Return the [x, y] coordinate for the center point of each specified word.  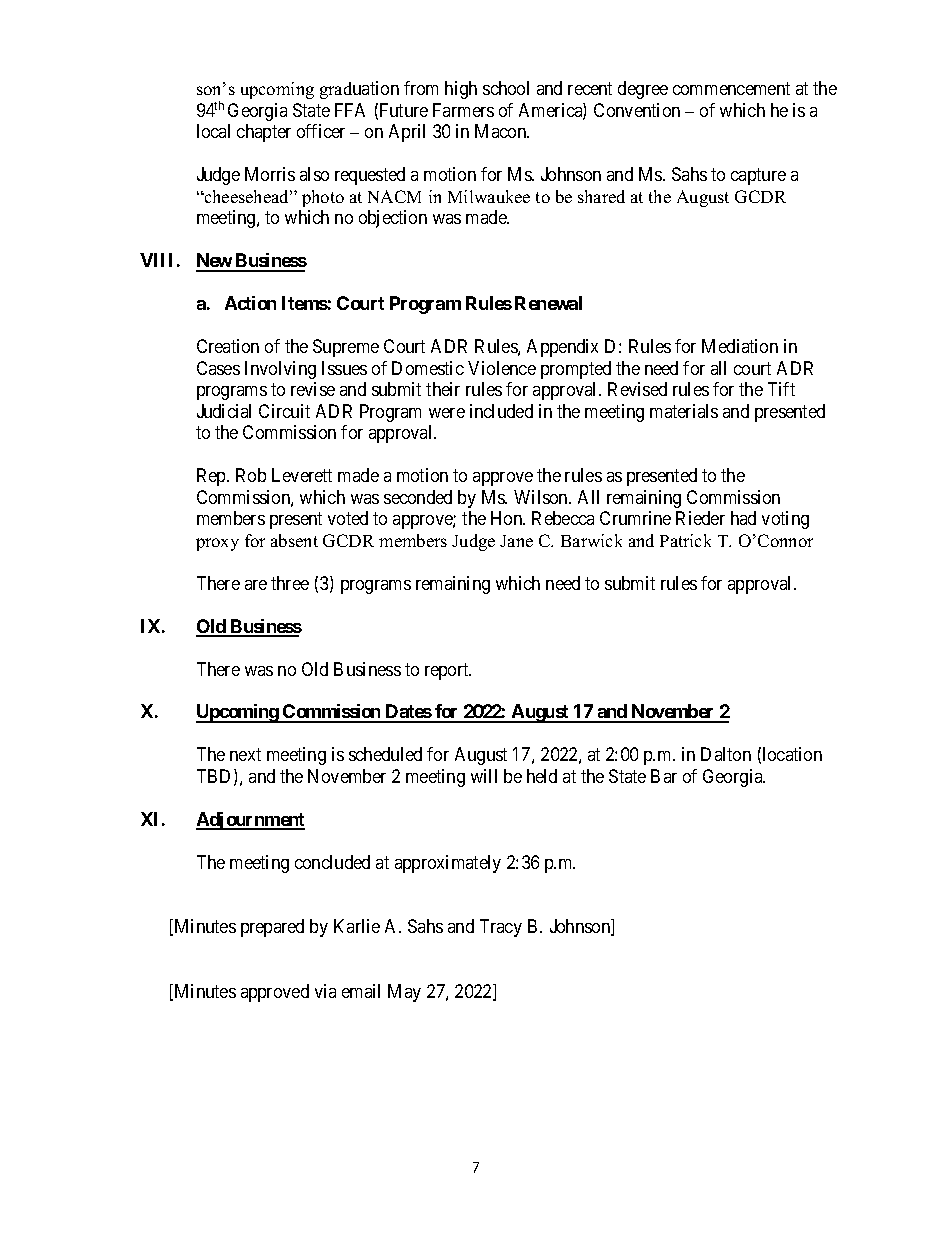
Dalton [726, 754]
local [213, 131]
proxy [217, 544]
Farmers [463, 110]
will [484, 776]
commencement [731, 89]
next [245, 755]
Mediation [740, 346]
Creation [228, 346]
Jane [516, 541]
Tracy [501, 928]
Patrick [685, 540]
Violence [502, 368]
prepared [272, 928]
